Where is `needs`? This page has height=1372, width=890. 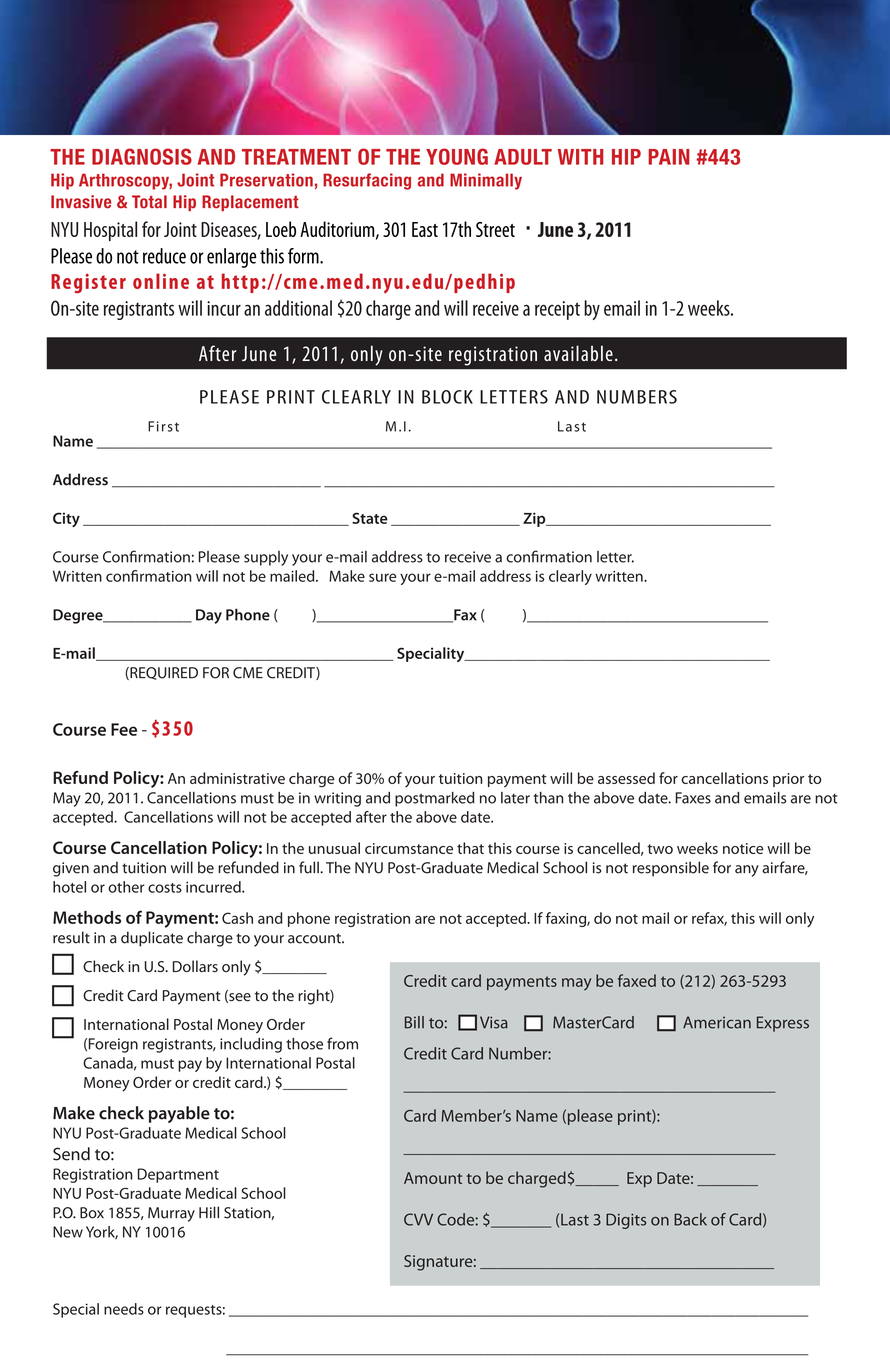 needs is located at coordinates (124, 1309).
